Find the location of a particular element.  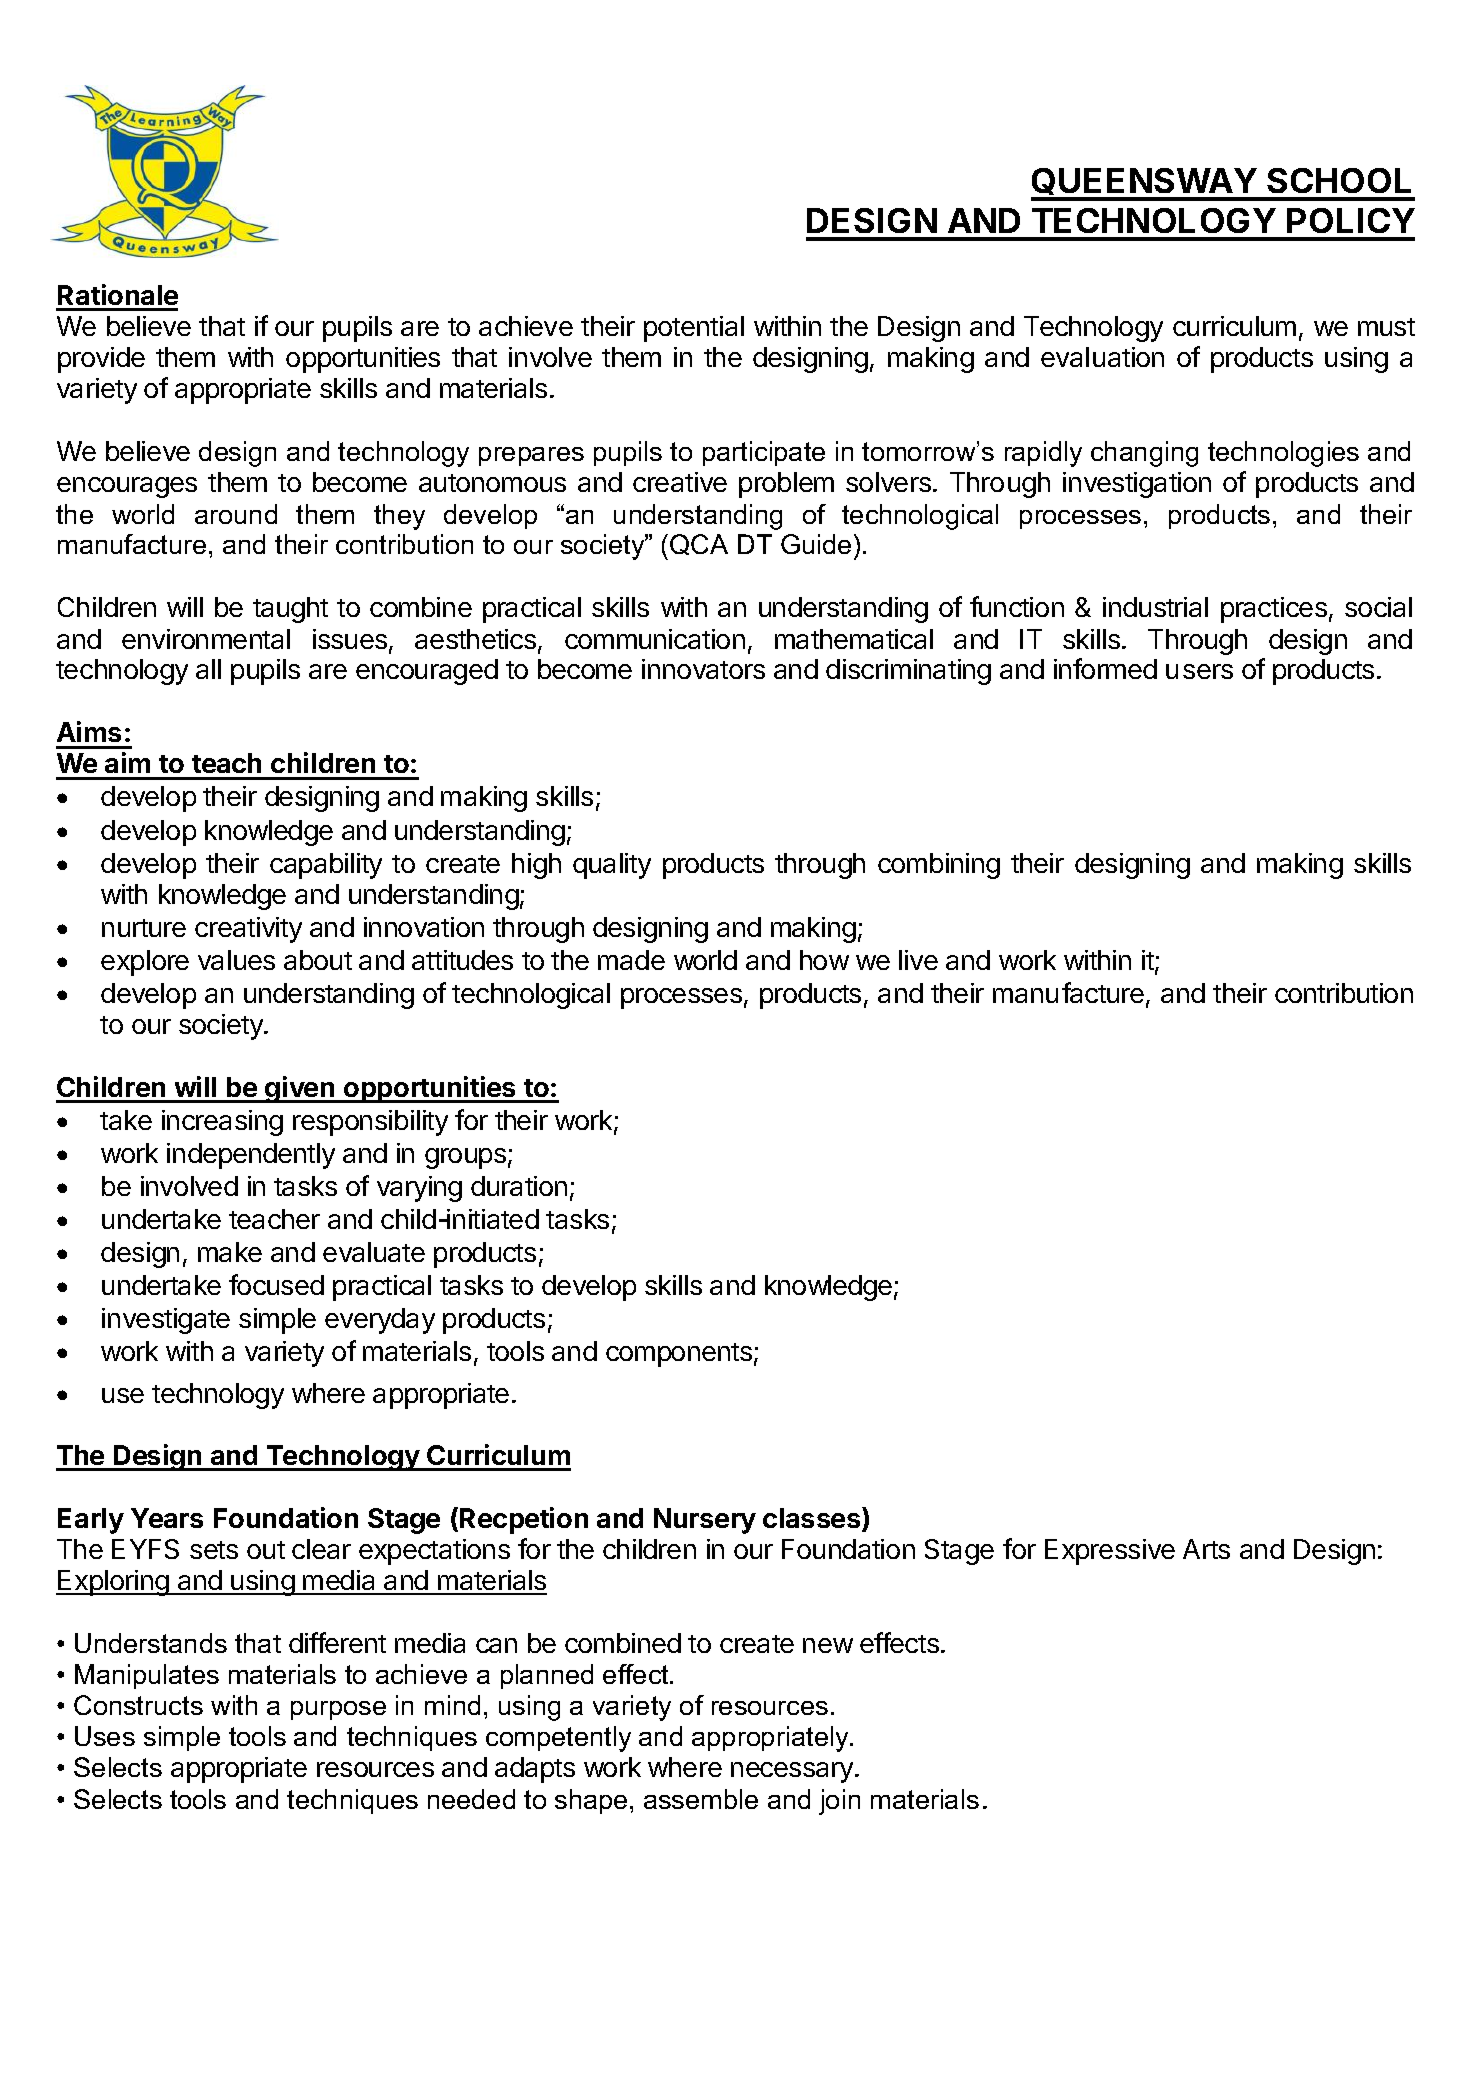

how is located at coordinates (824, 960).
